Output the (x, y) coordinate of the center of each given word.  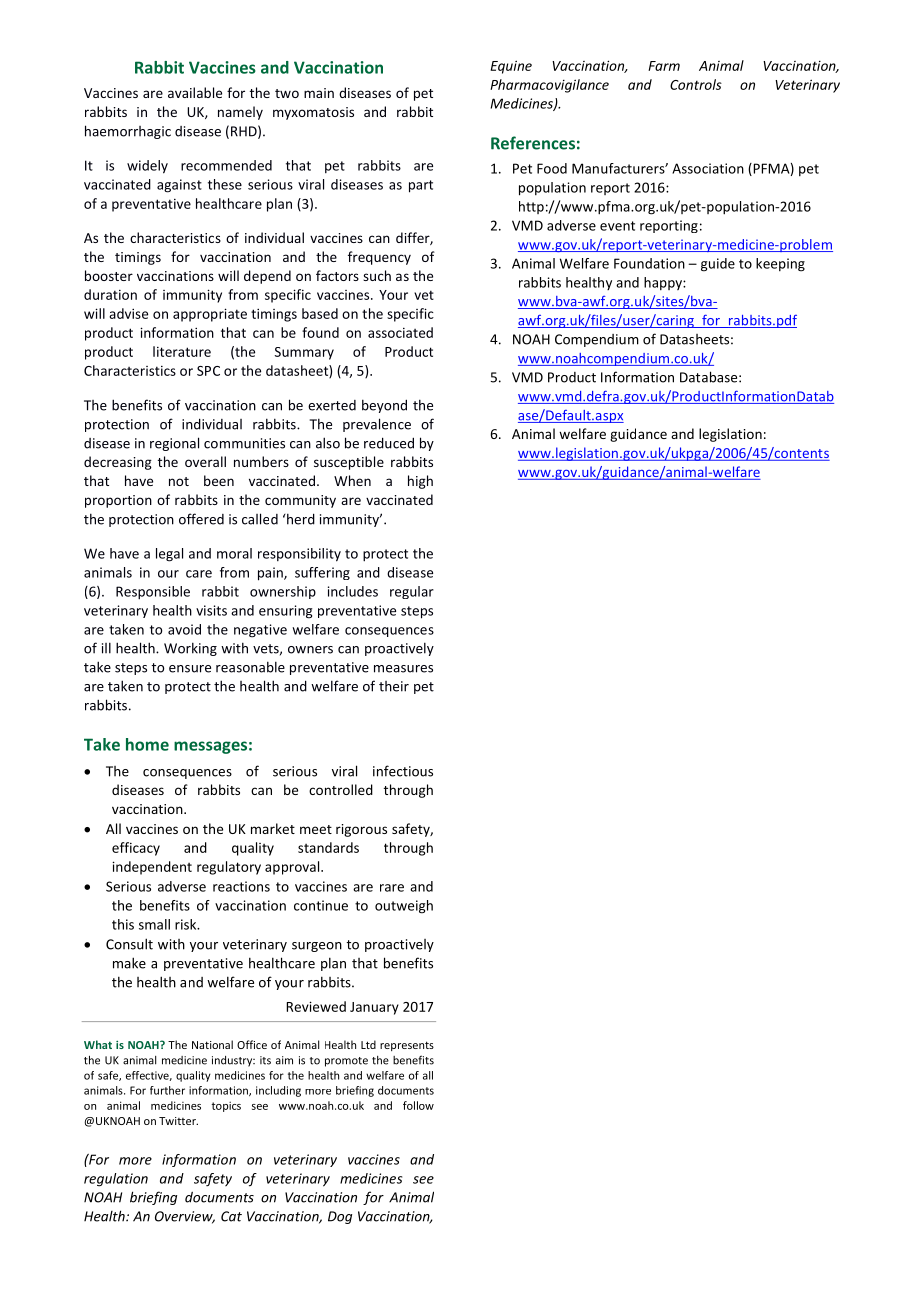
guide (718, 265)
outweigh (404, 907)
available (195, 92)
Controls (696, 84)
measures (403, 669)
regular (412, 592)
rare (392, 888)
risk (187, 924)
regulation (116, 1180)
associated (400, 332)
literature (182, 351)
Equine (511, 67)
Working (190, 649)
